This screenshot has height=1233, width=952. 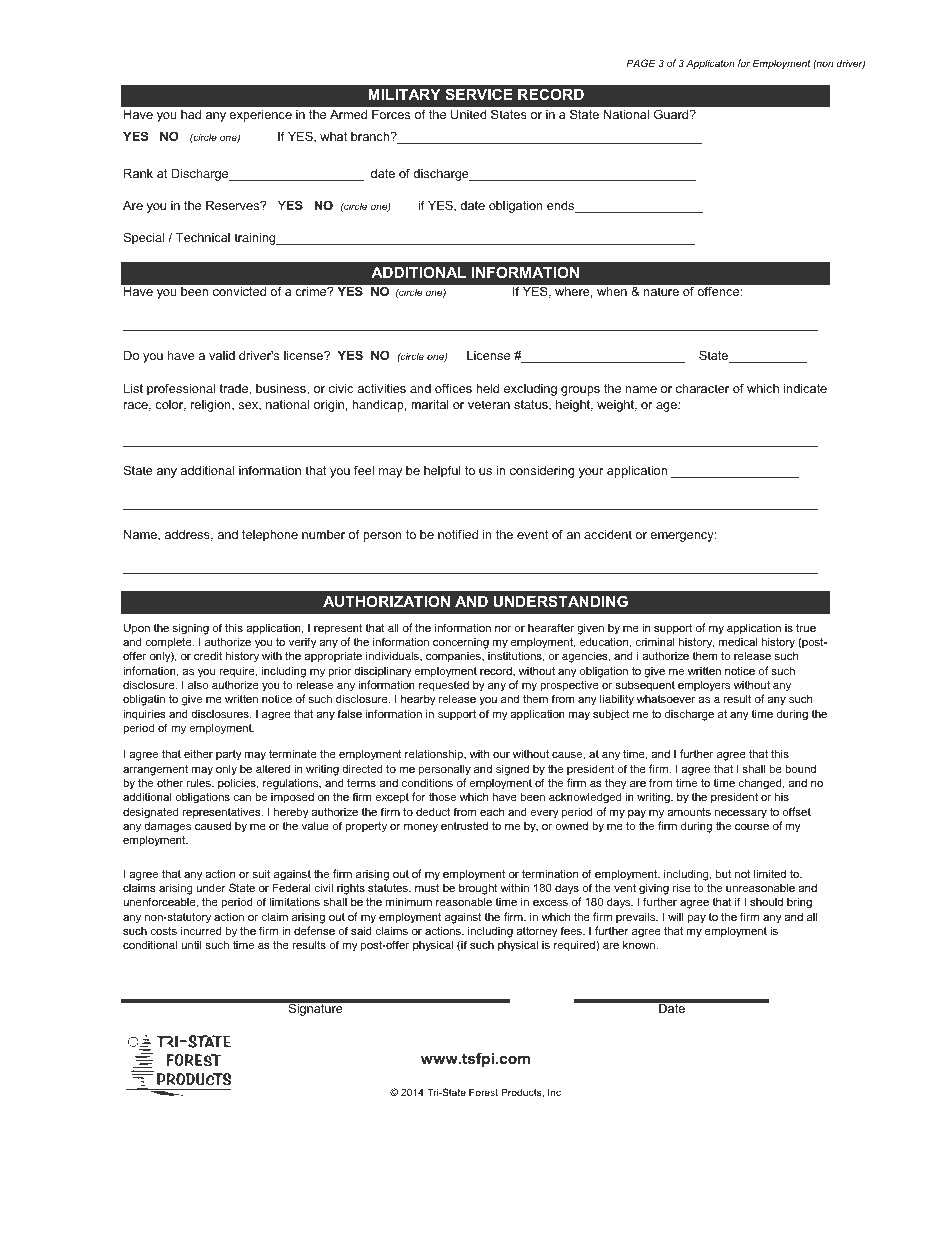 I want to click on notified, so click(x=458, y=534).
